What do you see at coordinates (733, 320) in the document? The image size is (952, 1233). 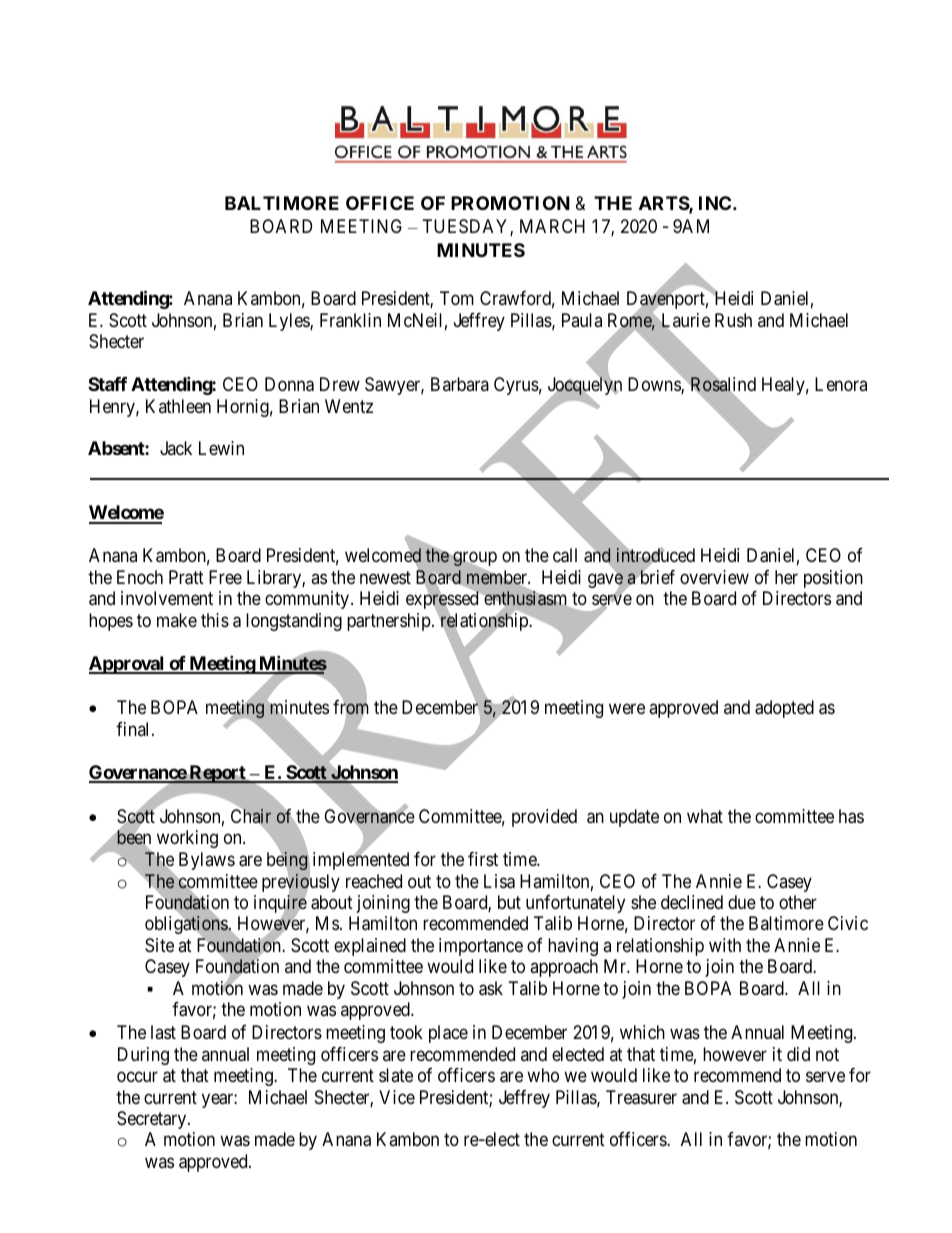 I see `Rush` at bounding box center [733, 320].
